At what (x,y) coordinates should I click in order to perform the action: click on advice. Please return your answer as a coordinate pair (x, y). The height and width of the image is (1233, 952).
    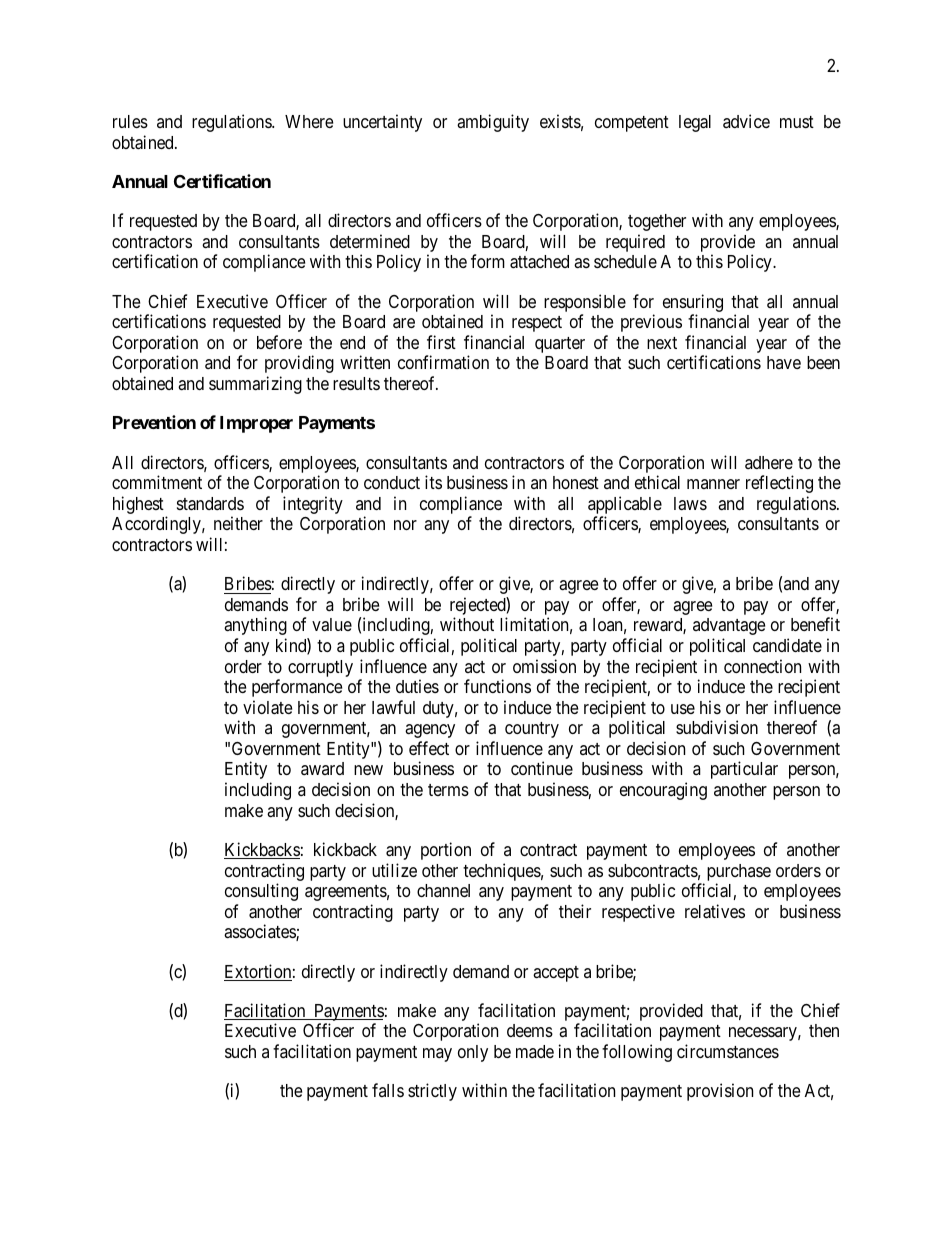
    Looking at the image, I should click on (746, 121).
